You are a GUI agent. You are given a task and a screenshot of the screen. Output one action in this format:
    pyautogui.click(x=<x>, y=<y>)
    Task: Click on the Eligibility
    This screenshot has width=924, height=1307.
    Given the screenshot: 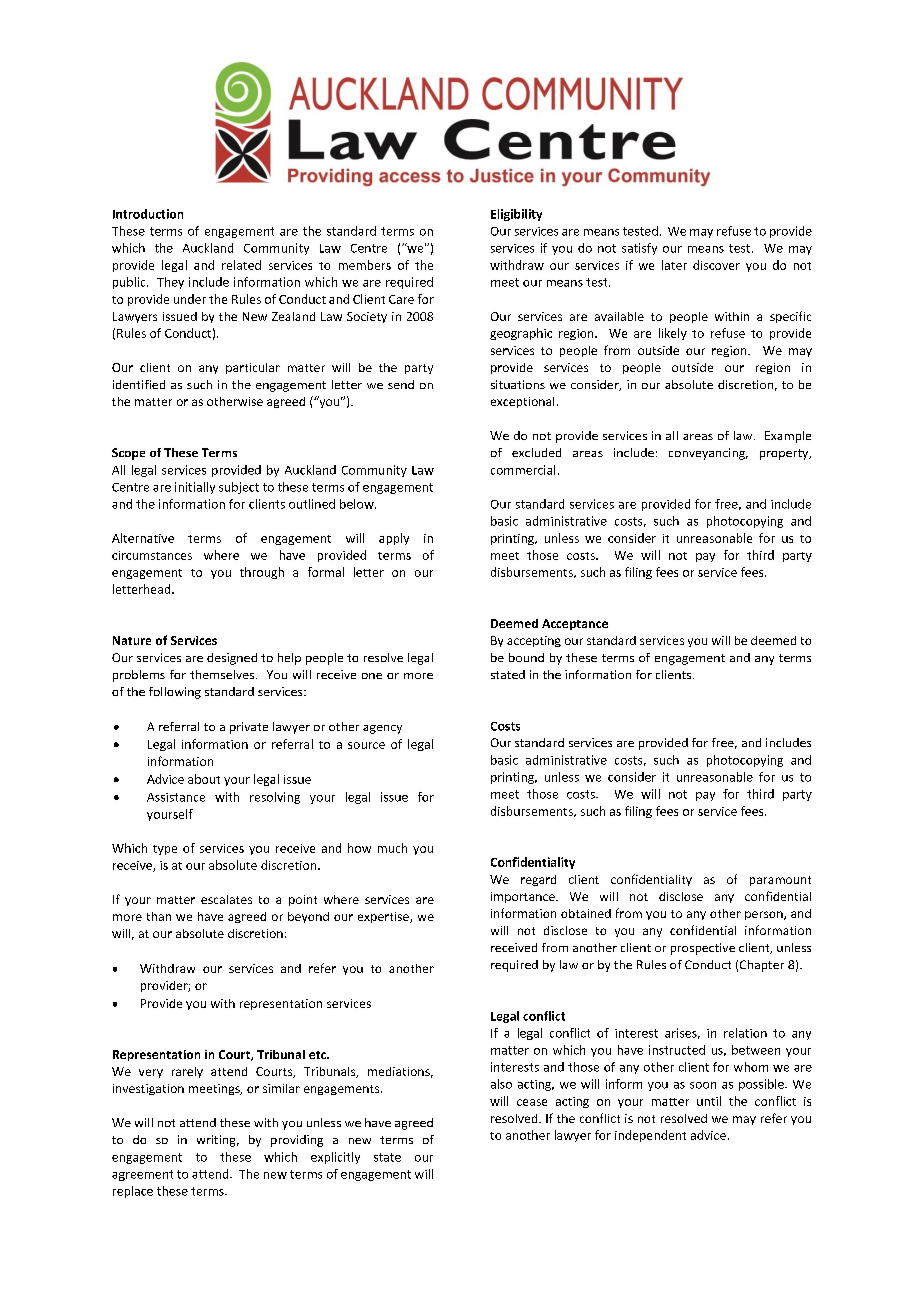 What is the action you would take?
    pyautogui.click(x=516, y=215)
